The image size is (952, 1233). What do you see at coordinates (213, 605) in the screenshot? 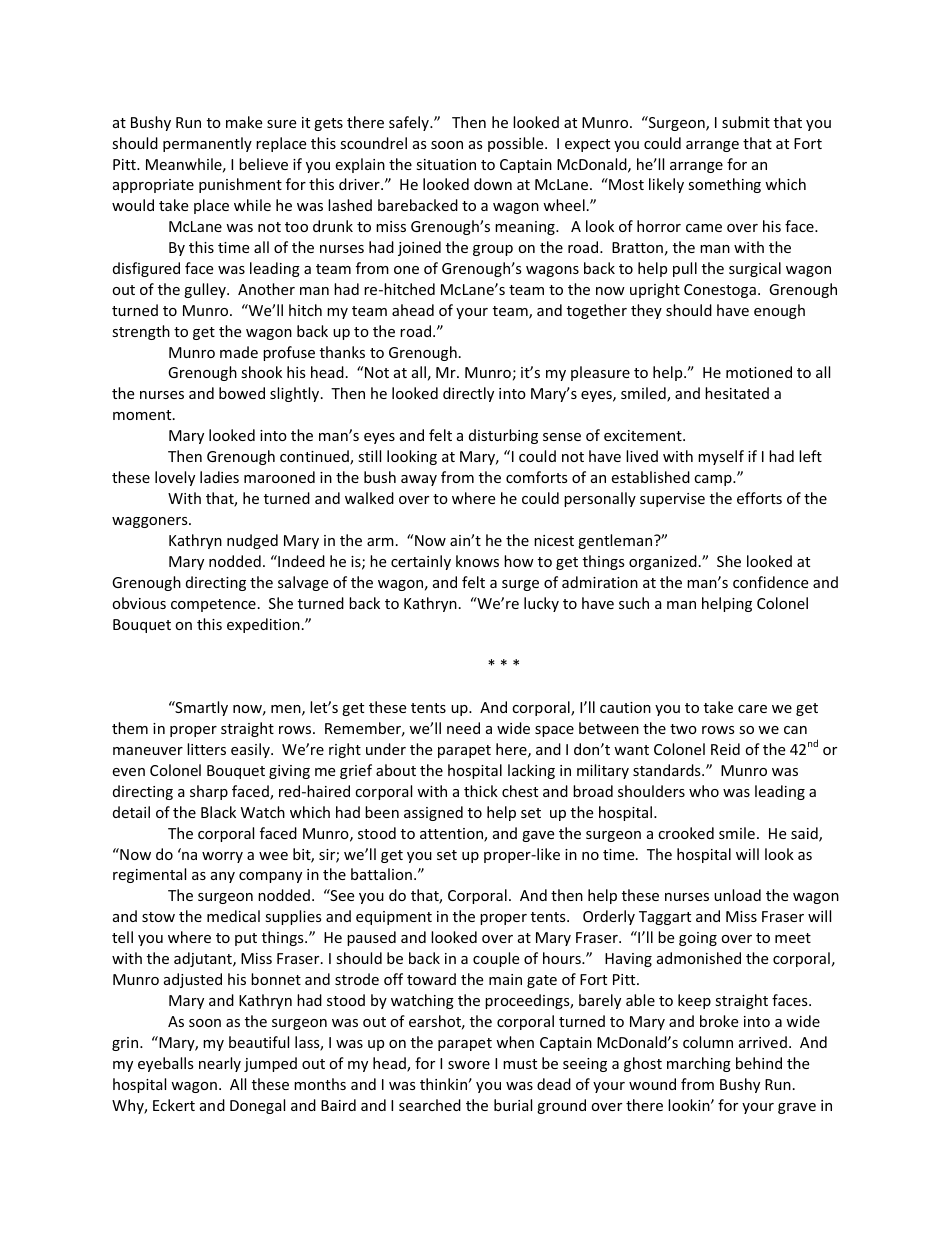
I see `competence` at bounding box center [213, 605].
